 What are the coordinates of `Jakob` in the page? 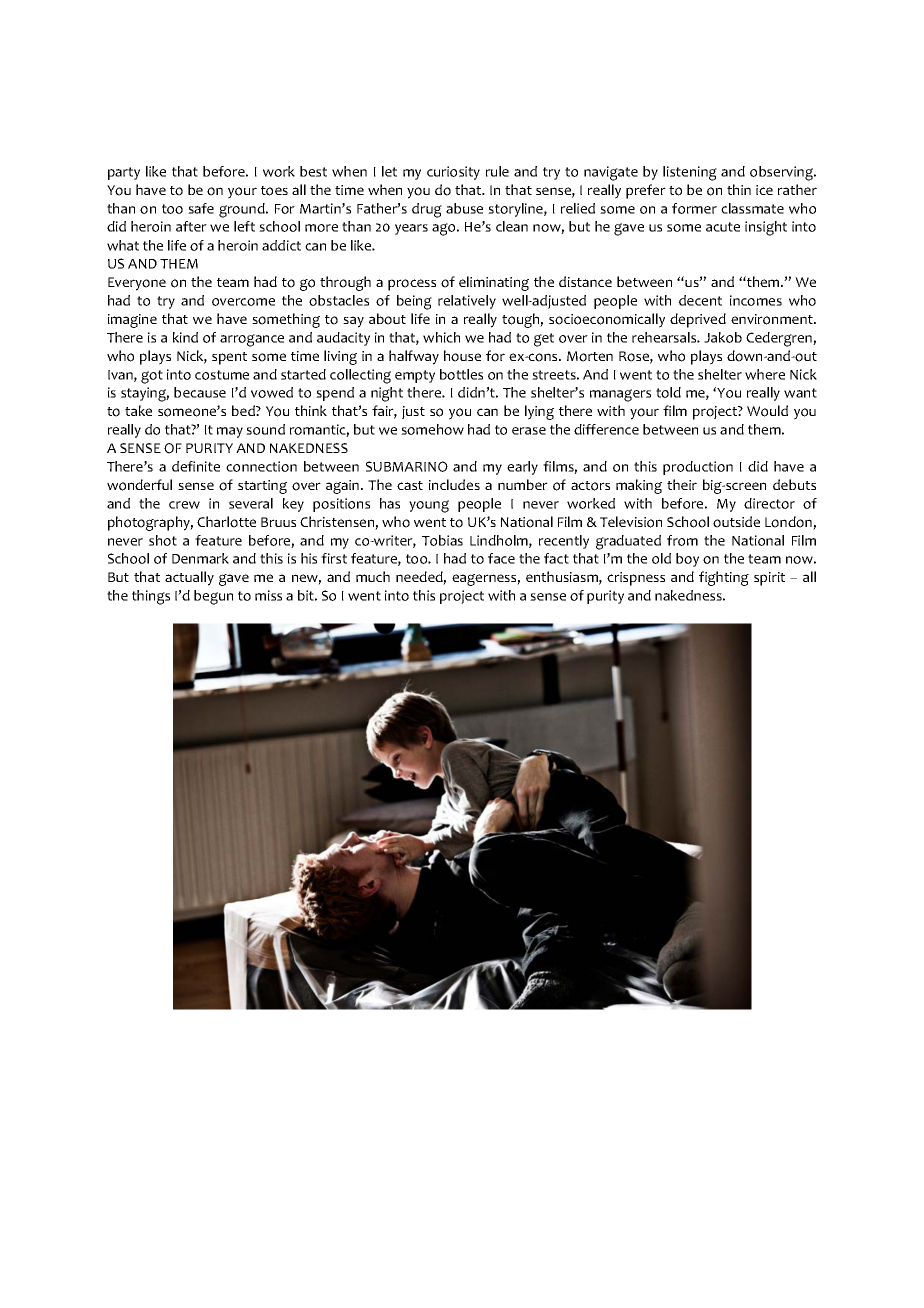 It's located at (723, 337).
